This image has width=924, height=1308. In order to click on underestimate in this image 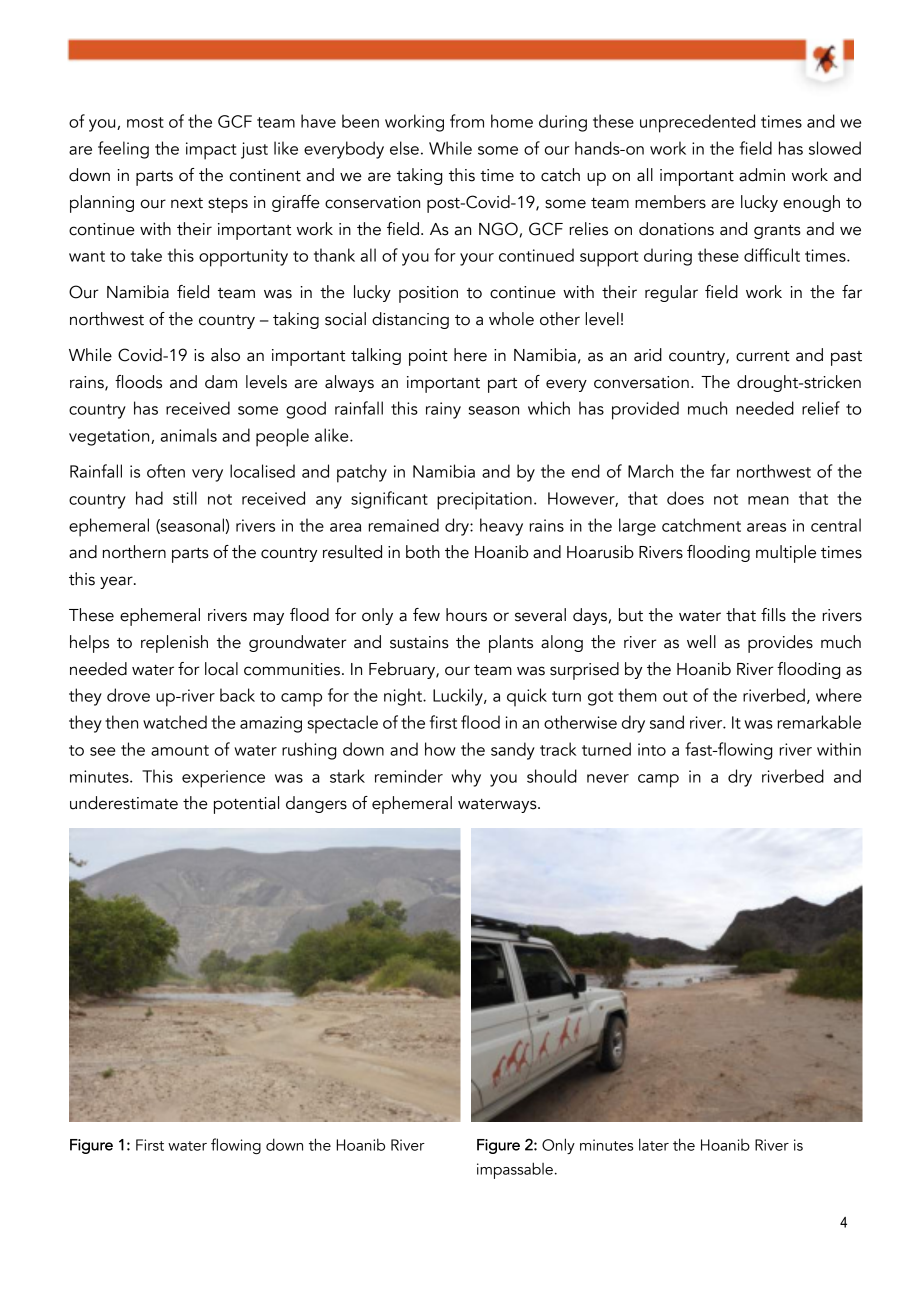, I will do `click(124, 803)`.
